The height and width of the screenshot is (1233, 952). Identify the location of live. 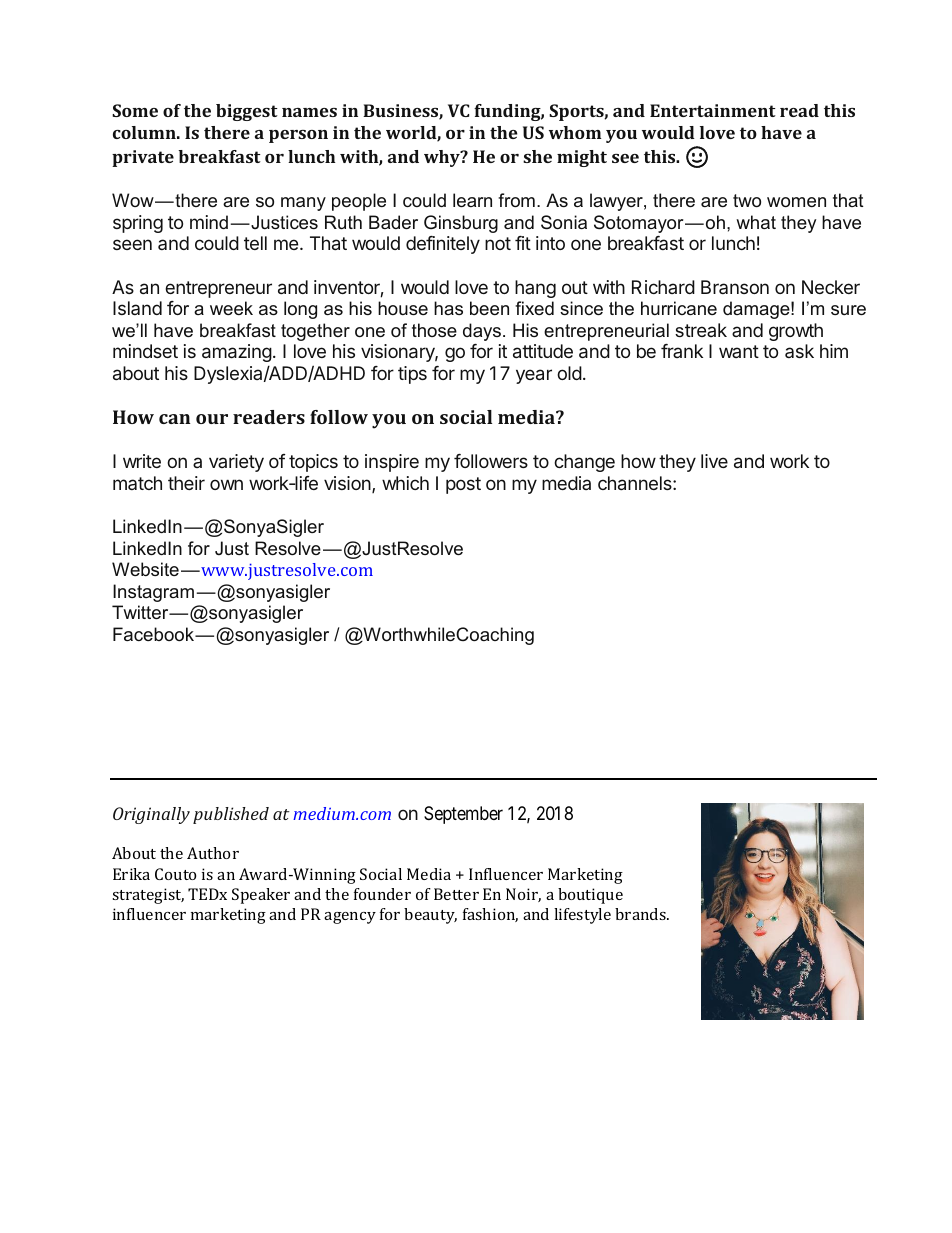
(714, 461).
